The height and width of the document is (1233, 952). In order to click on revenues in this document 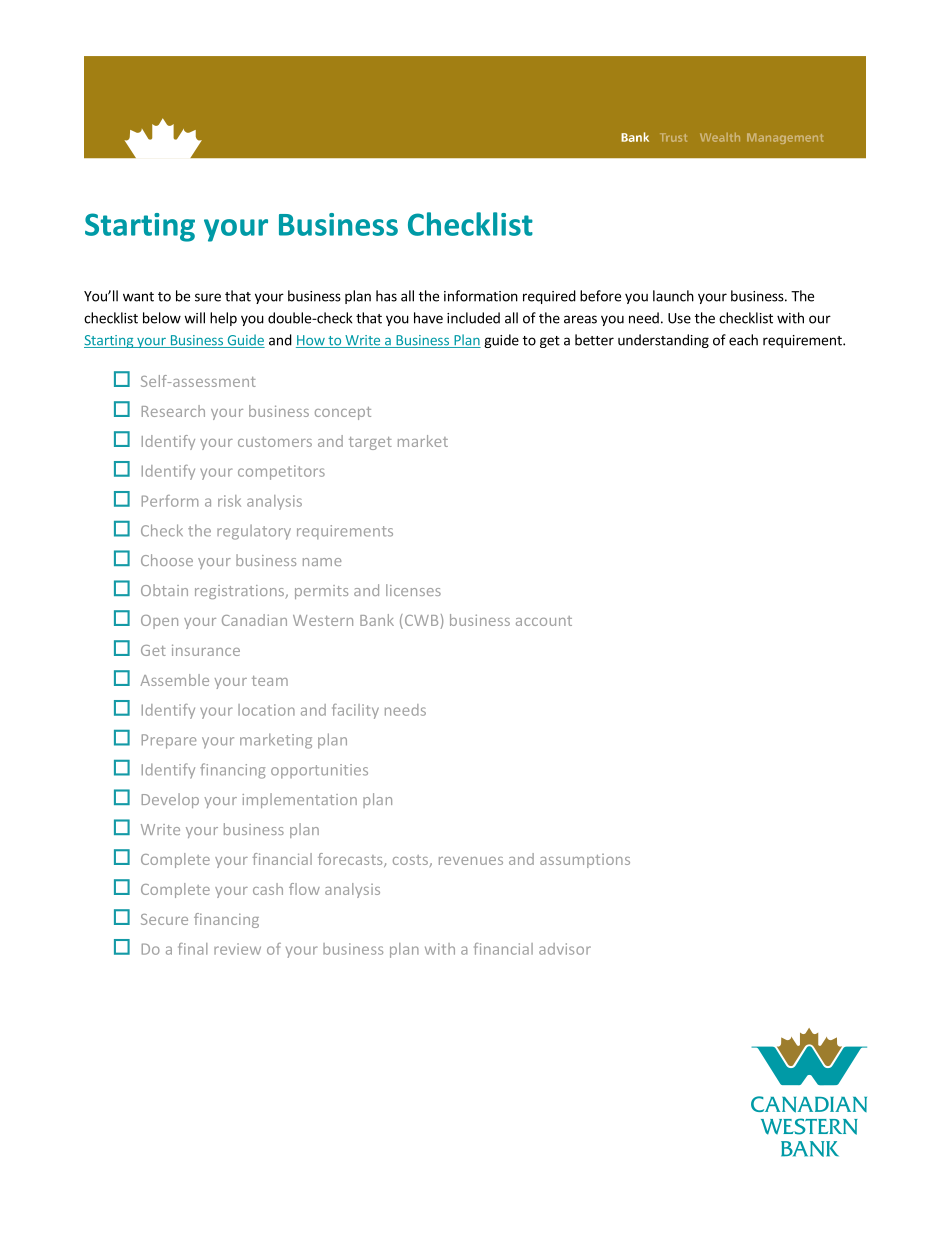, I will do `click(471, 861)`.
